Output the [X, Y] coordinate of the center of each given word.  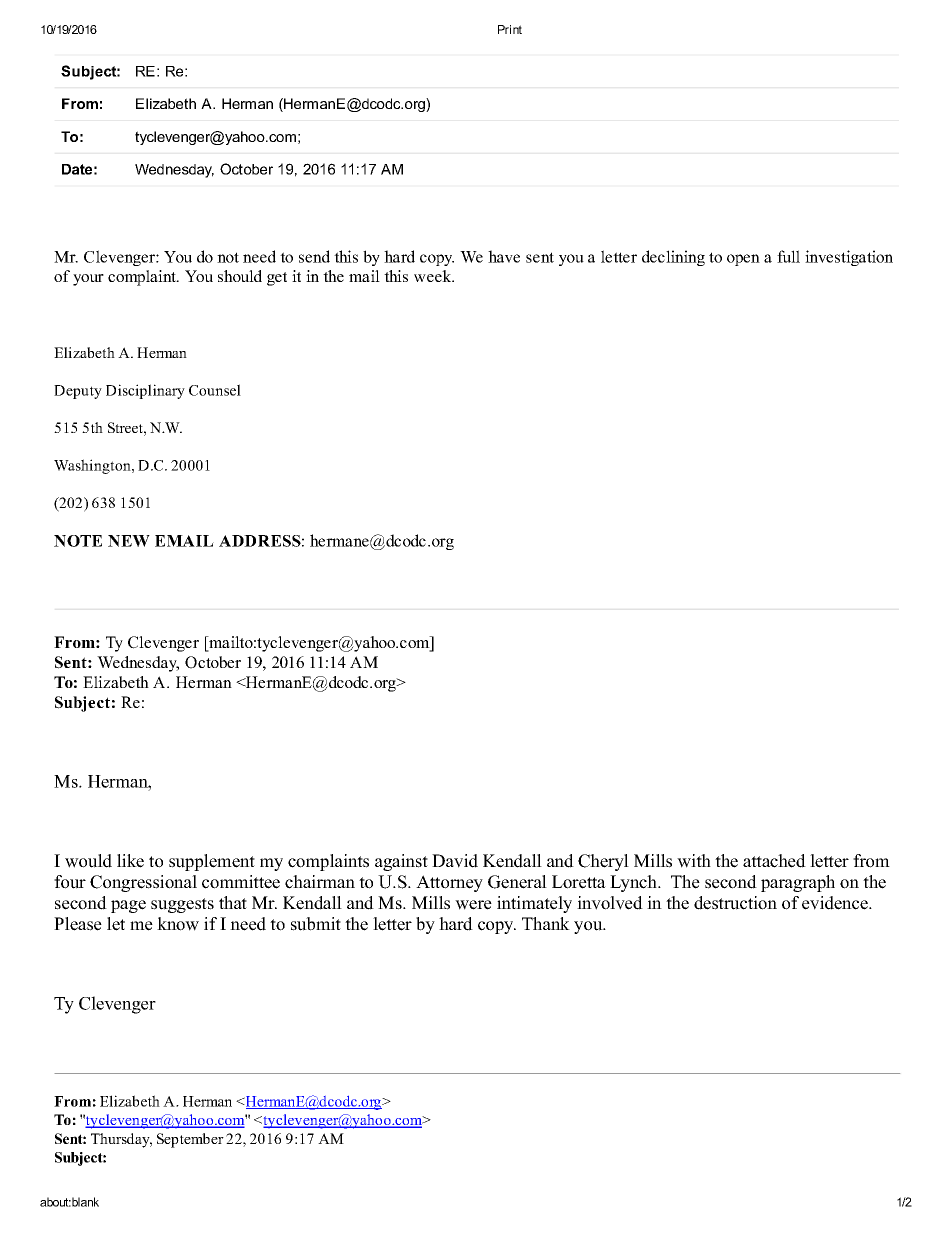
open [743, 260]
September [190, 1140]
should [240, 276]
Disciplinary [145, 391]
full [788, 256]
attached [774, 861]
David [455, 861]
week [434, 276]
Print [510, 29]
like [130, 861]
